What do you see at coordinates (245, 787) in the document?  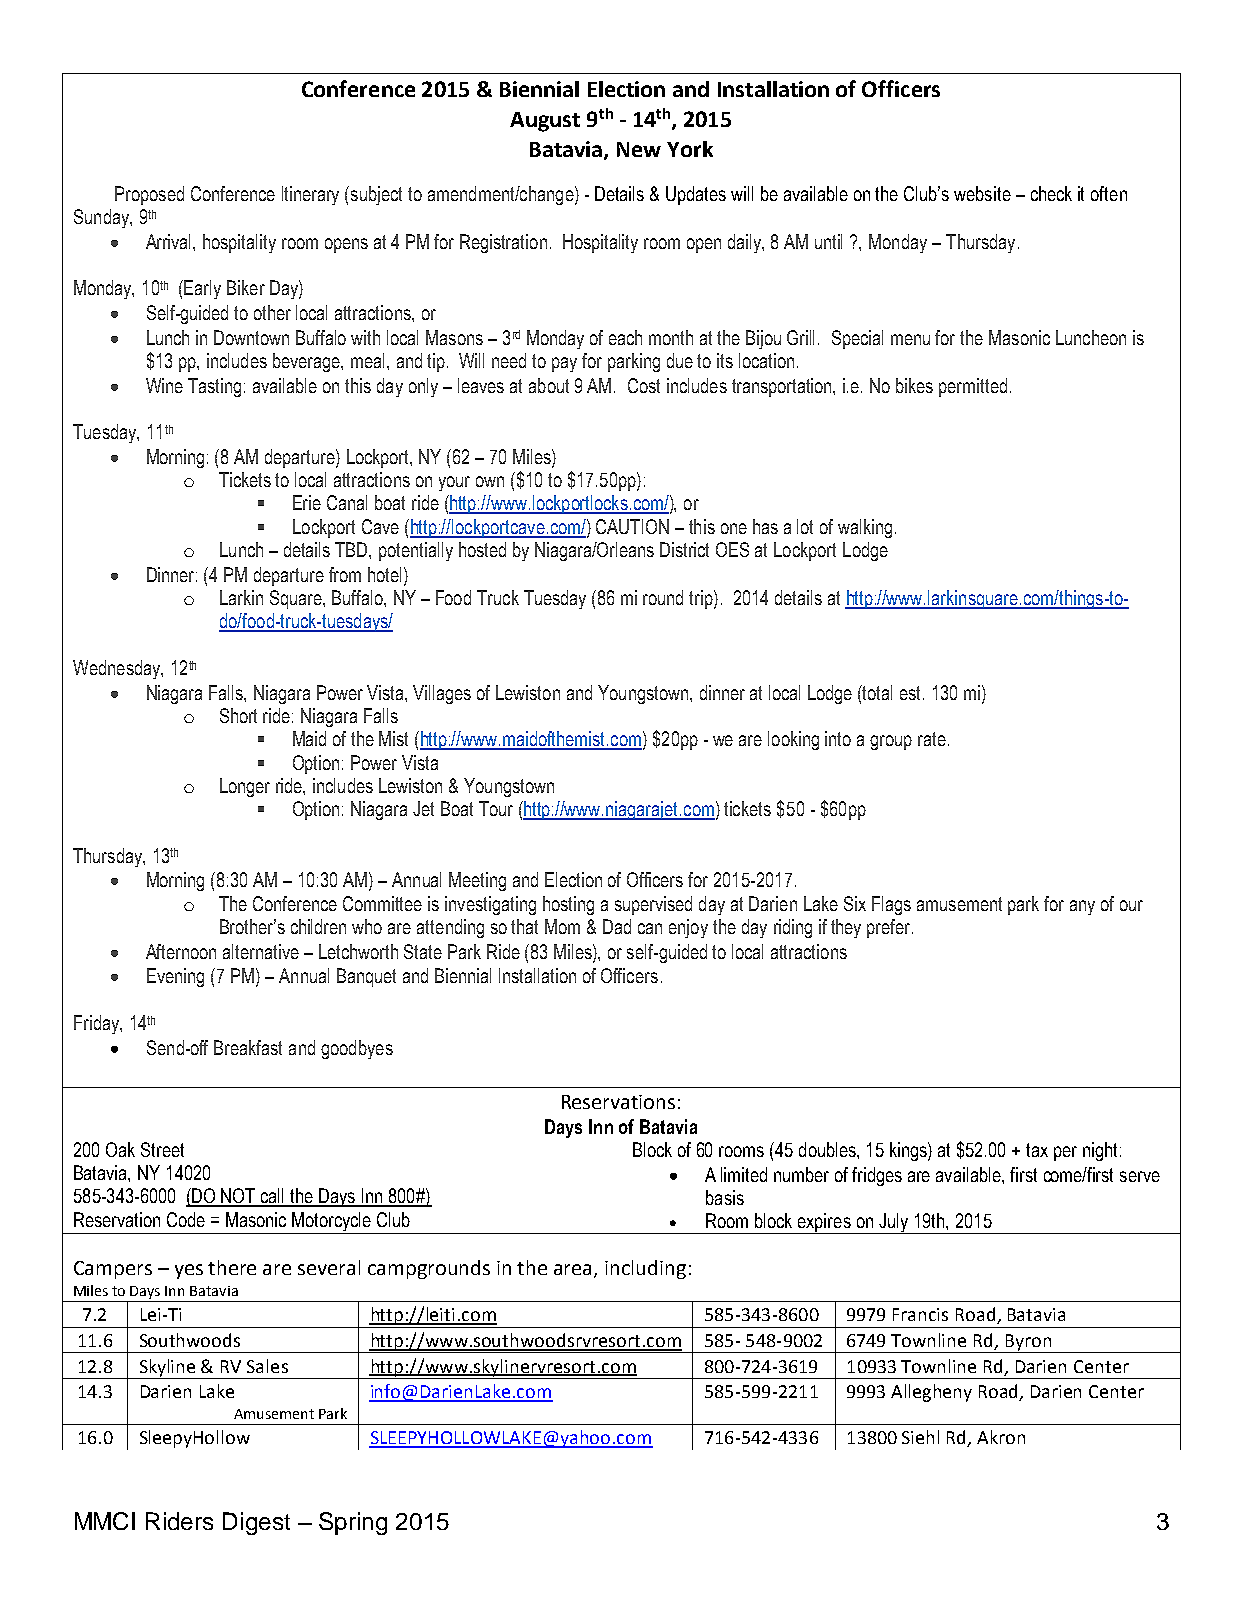 I see `Longer` at bounding box center [245, 787].
